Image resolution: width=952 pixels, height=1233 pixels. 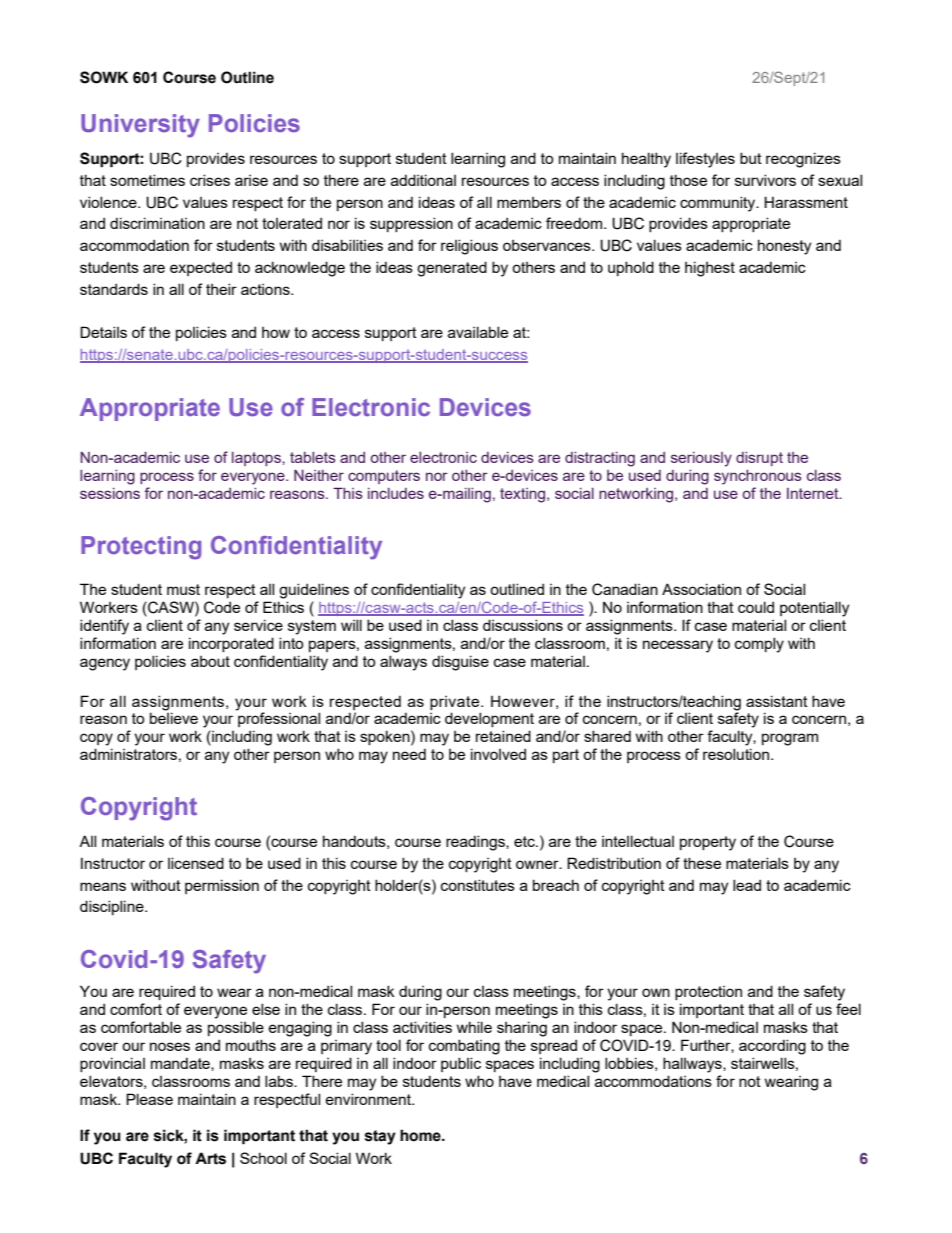 I want to click on resolution, so click(x=736, y=754).
